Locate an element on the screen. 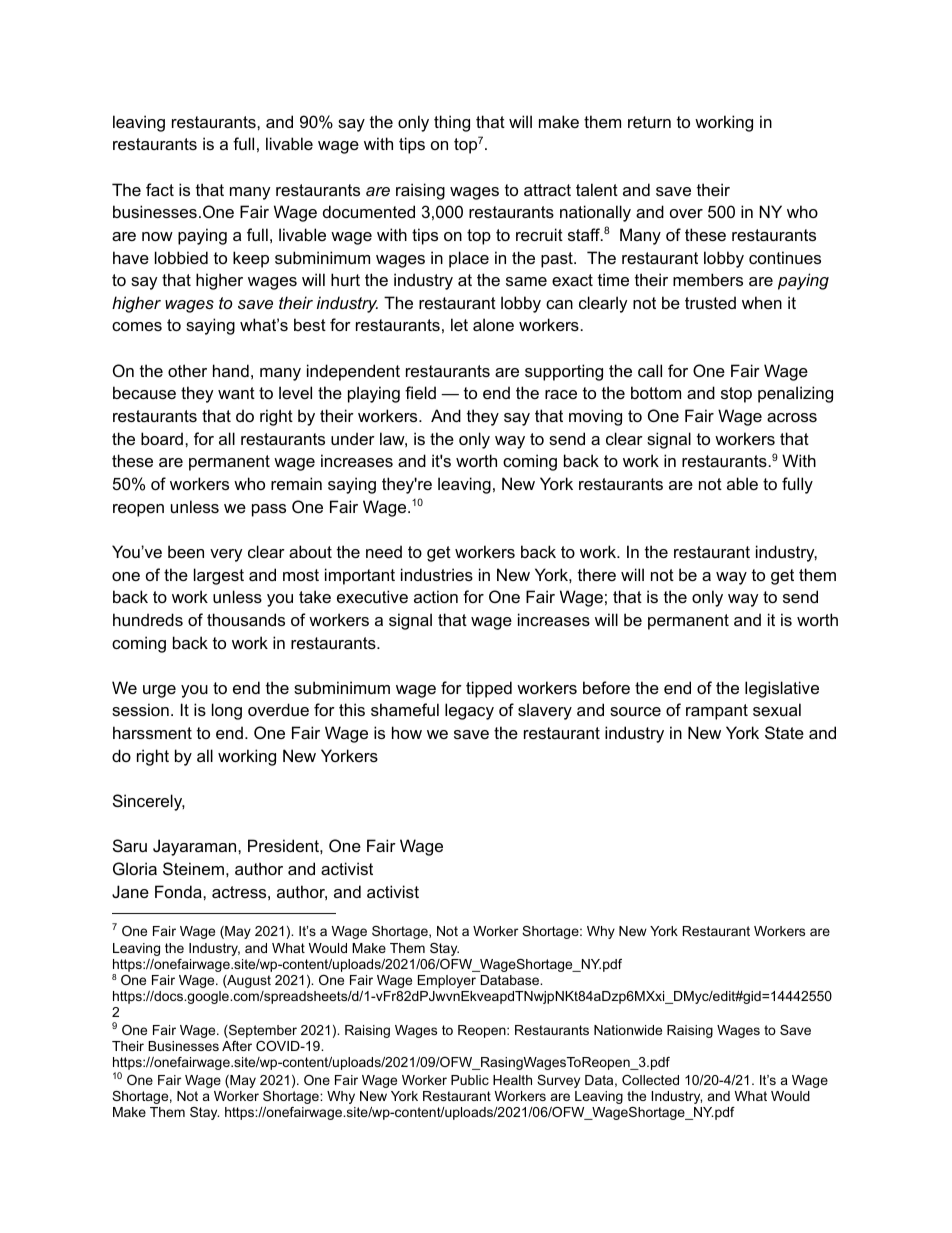 The image size is (952, 1233). Collected is located at coordinates (650, 1080).
